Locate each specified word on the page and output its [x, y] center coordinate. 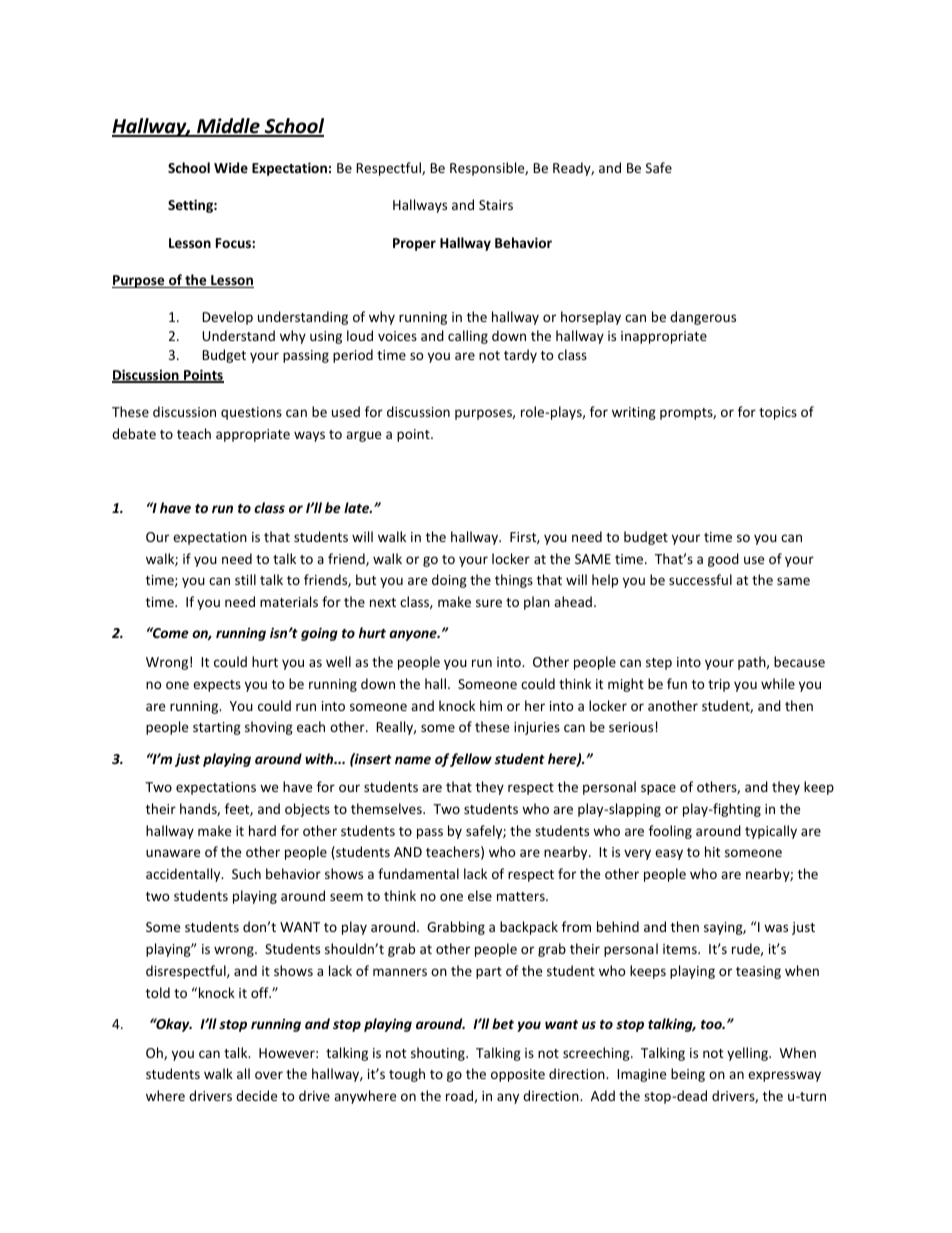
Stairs [496, 205]
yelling [748, 1054]
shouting [439, 1054]
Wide [231, 167]
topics [778, 413]
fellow [470, 760]
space [658, 789]
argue [363, 436]
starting [217, 728]
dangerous [703, 318]
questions [251, 413]
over [269, 1075]
